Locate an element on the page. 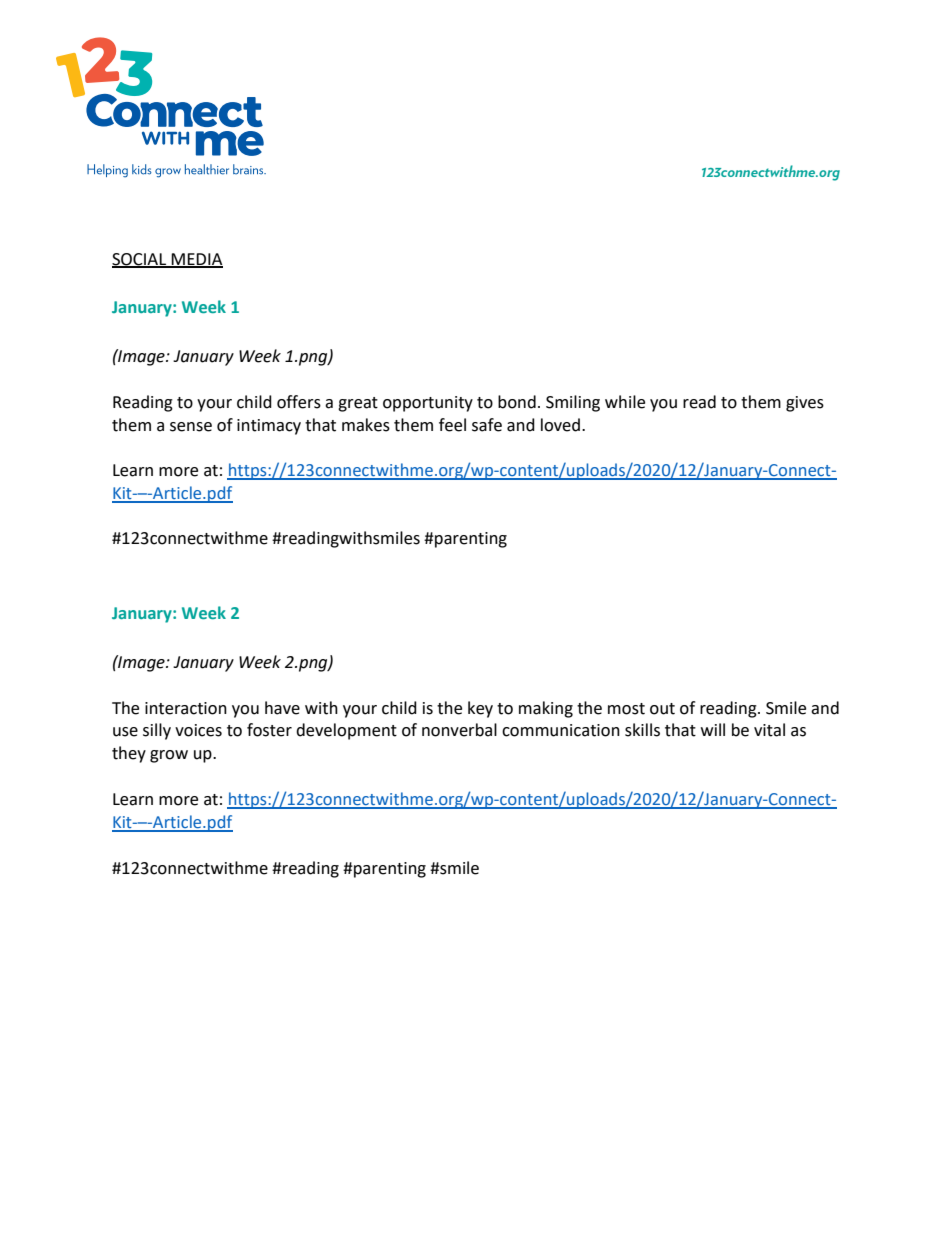 The height and width of the image is (1233, 952). sense is located at coordinates (191, 427).
